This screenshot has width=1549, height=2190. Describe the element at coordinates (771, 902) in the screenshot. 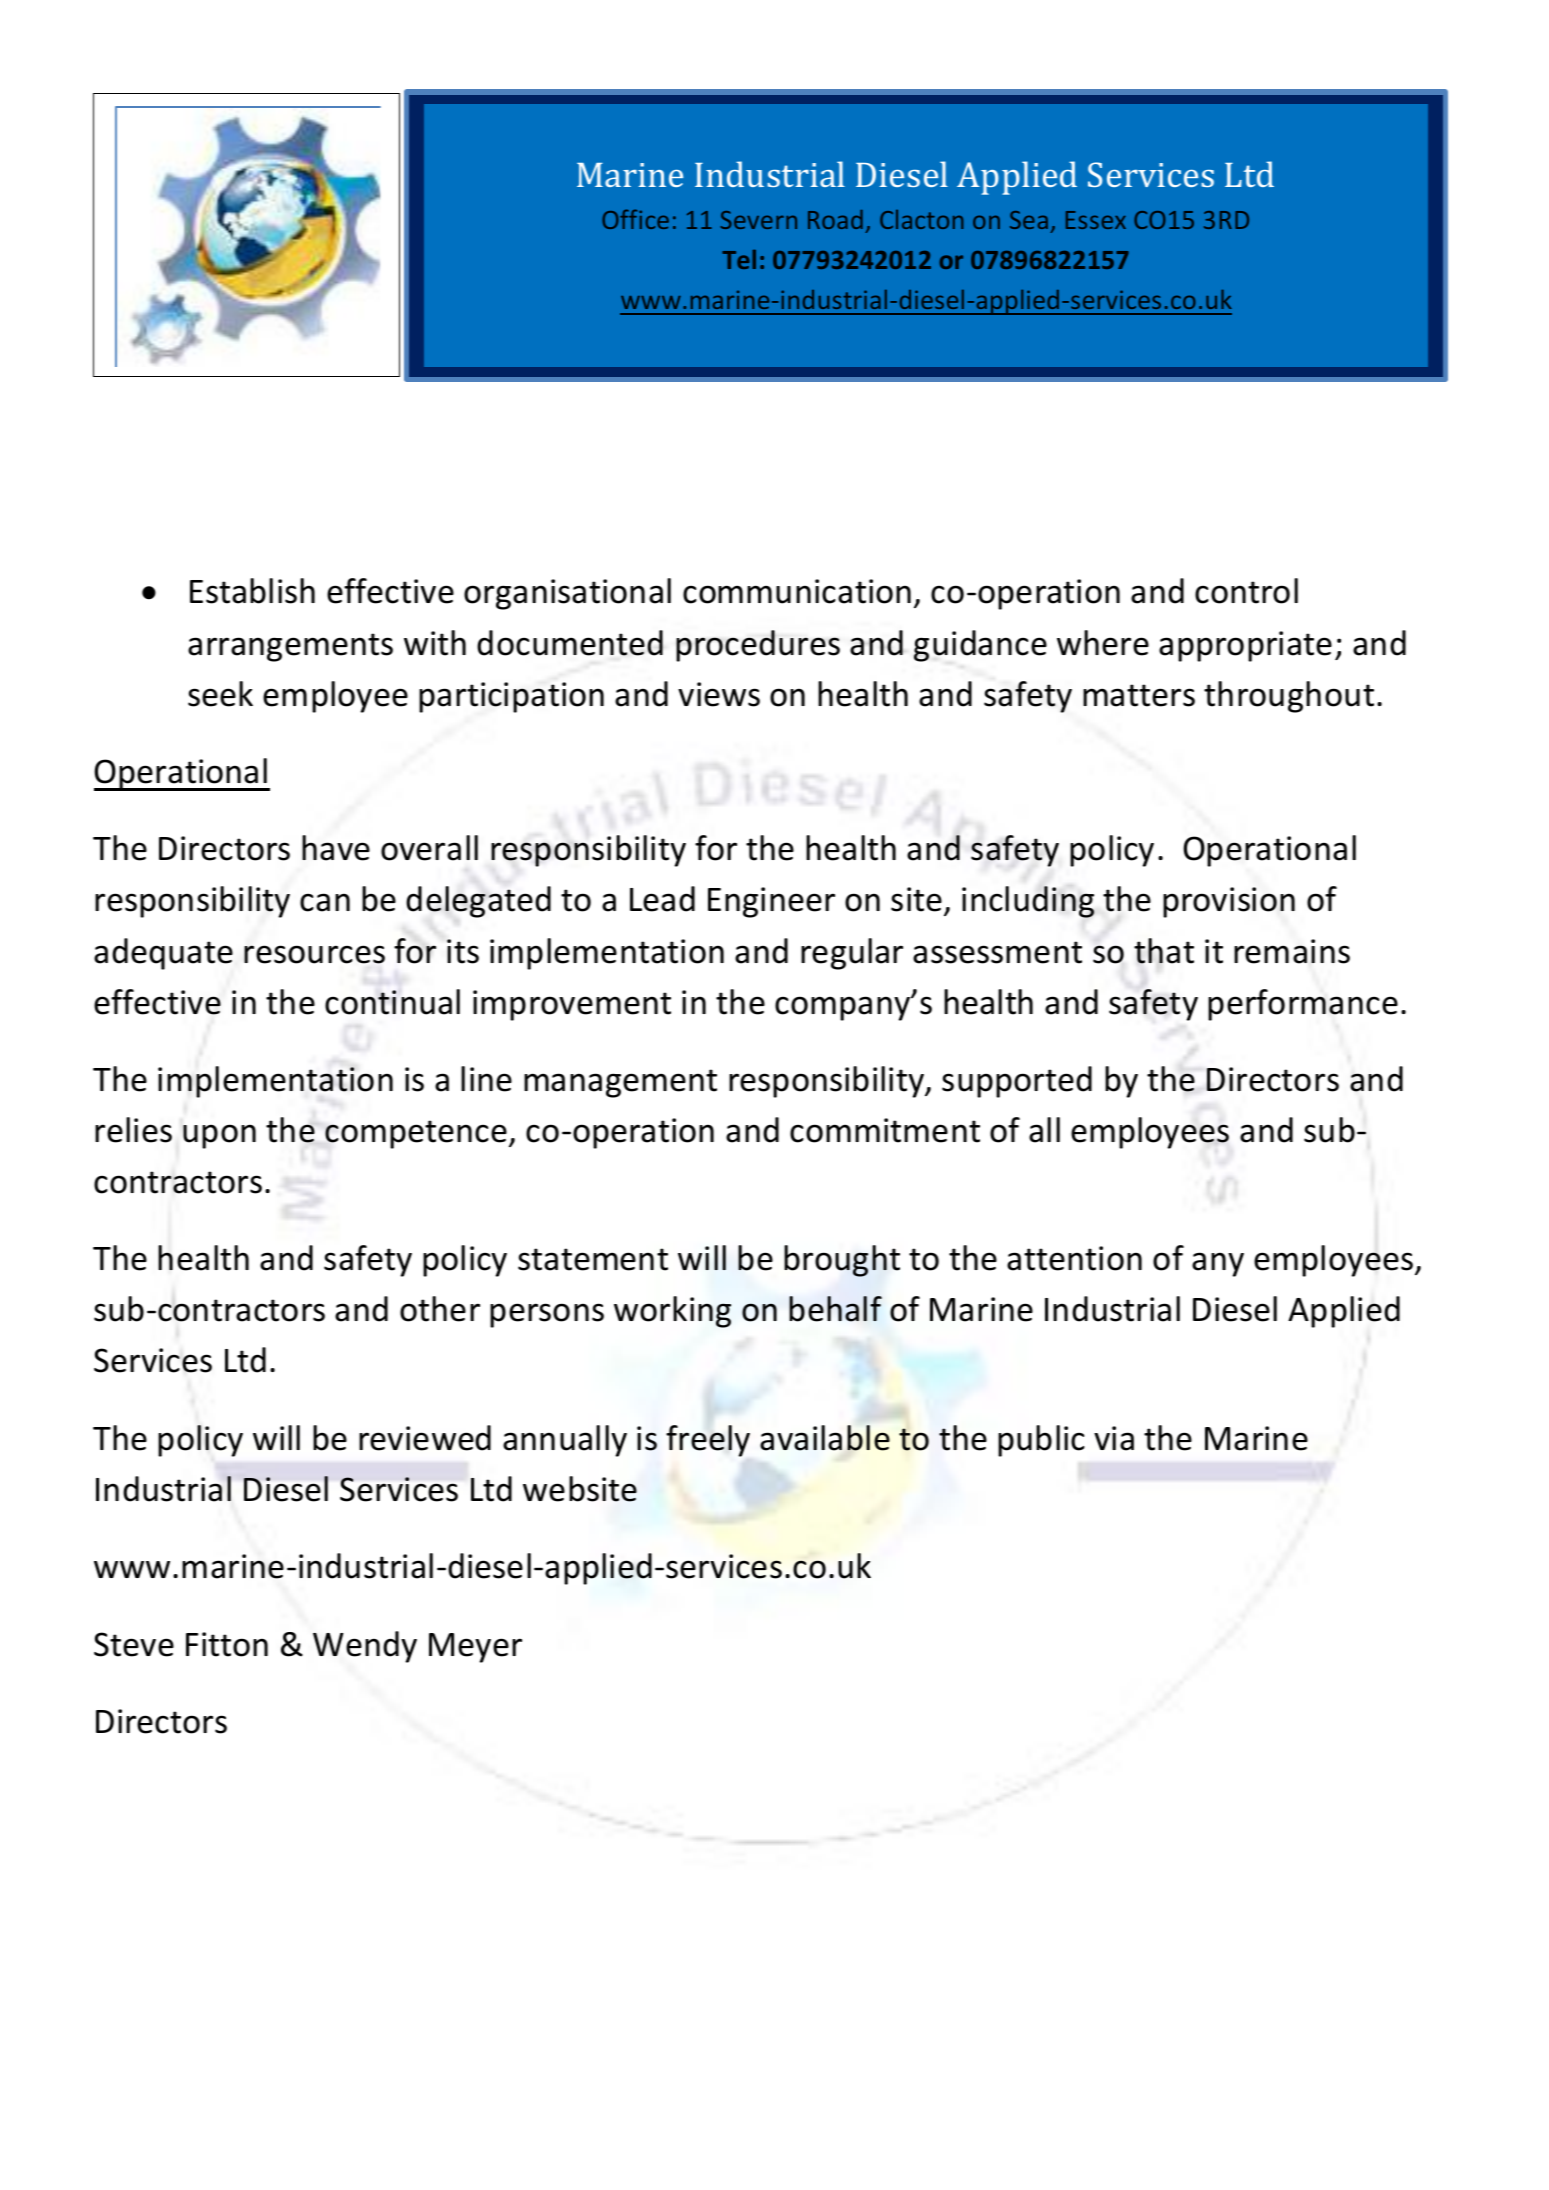

I see `Engineer` at that location.
